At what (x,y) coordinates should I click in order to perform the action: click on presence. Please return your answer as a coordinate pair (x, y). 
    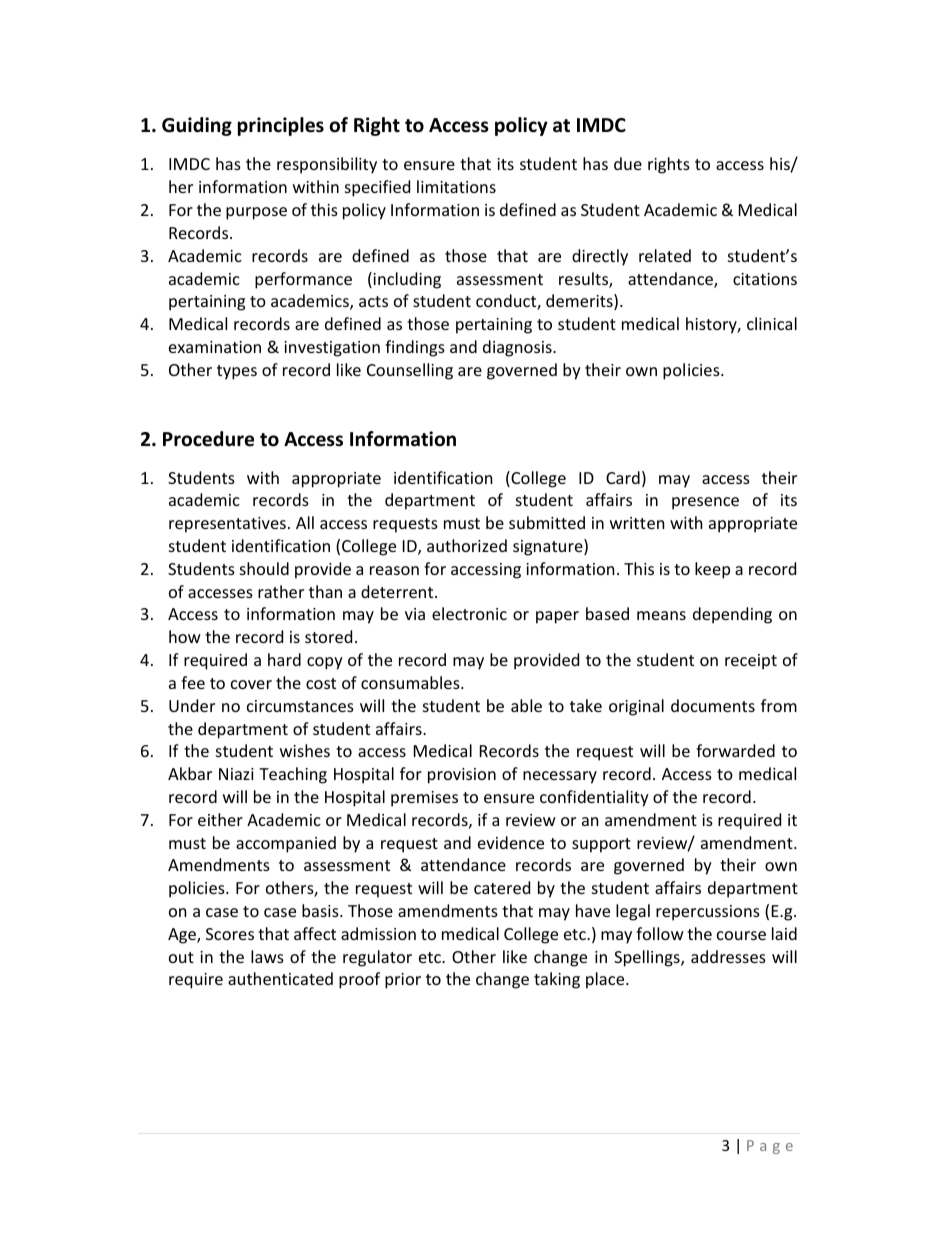
    Looking at the image, I should click on (705, 503).
